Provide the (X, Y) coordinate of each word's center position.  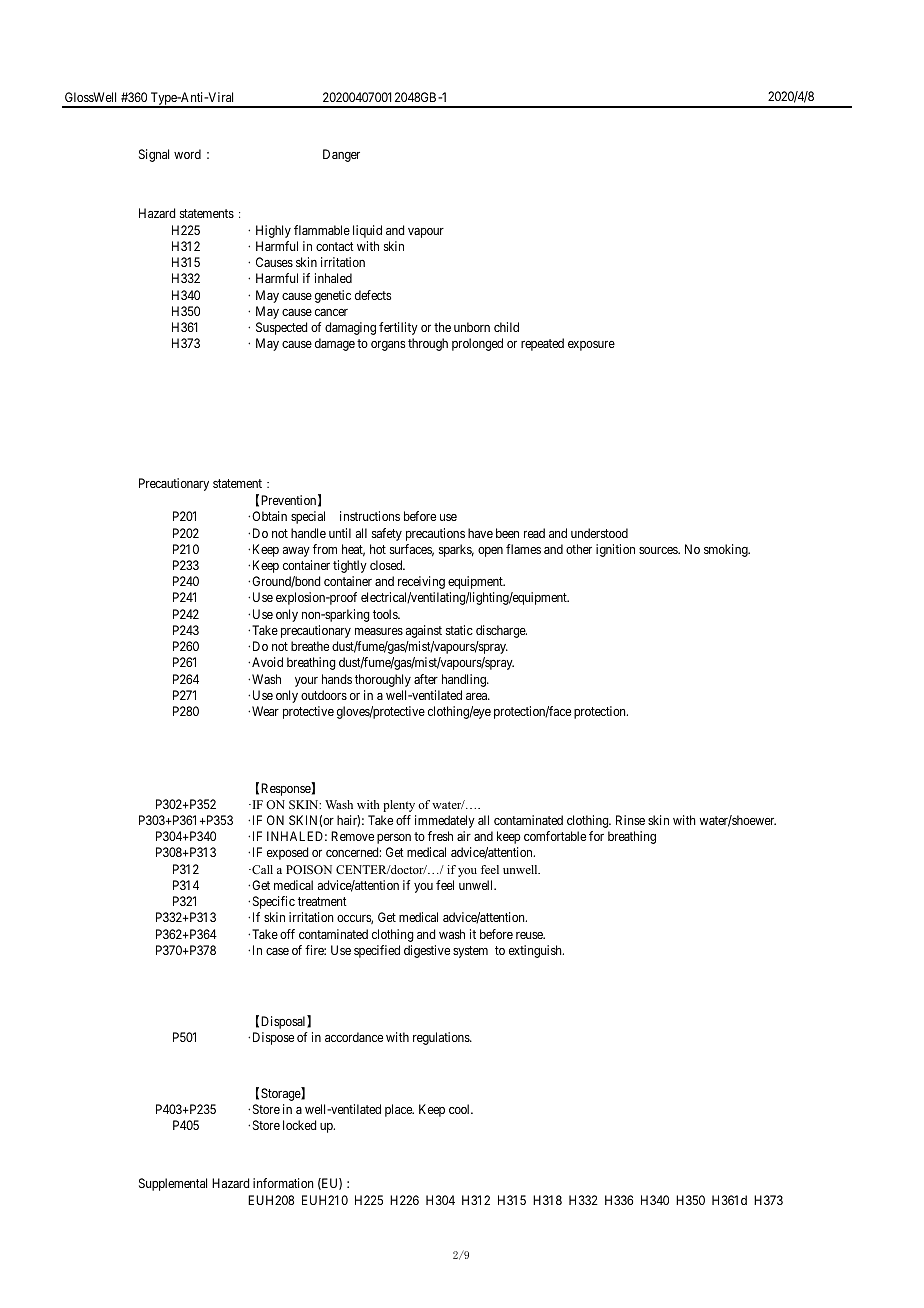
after (426, 679)
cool (461, 1109)
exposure (591, 346)
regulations (442, 1038)
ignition (615, 550)
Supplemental (173, 1184)
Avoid (267, 662)
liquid (367, 231)
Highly (273, 231)
